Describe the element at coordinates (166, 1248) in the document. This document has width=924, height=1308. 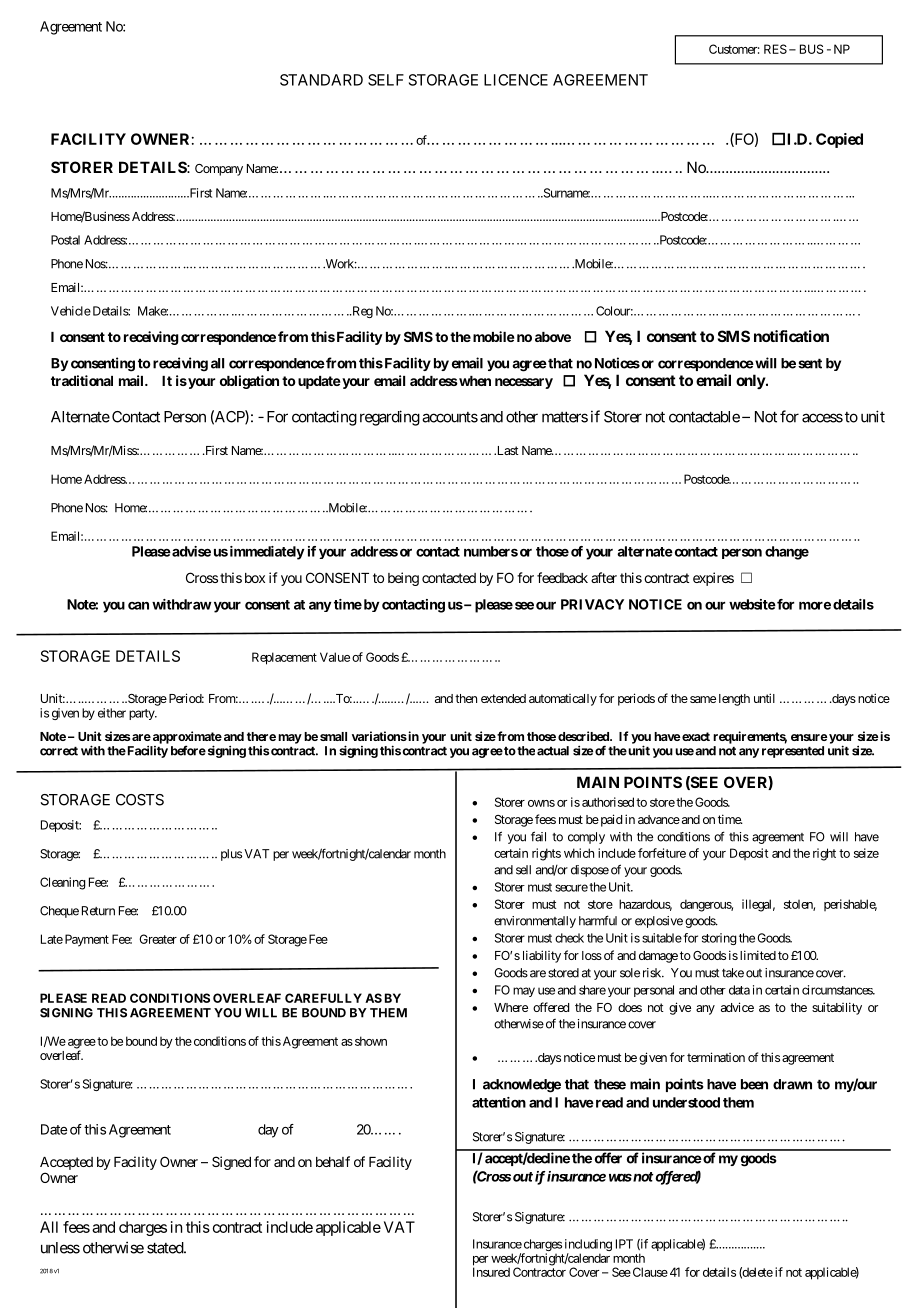
I see `stated` at that location.
